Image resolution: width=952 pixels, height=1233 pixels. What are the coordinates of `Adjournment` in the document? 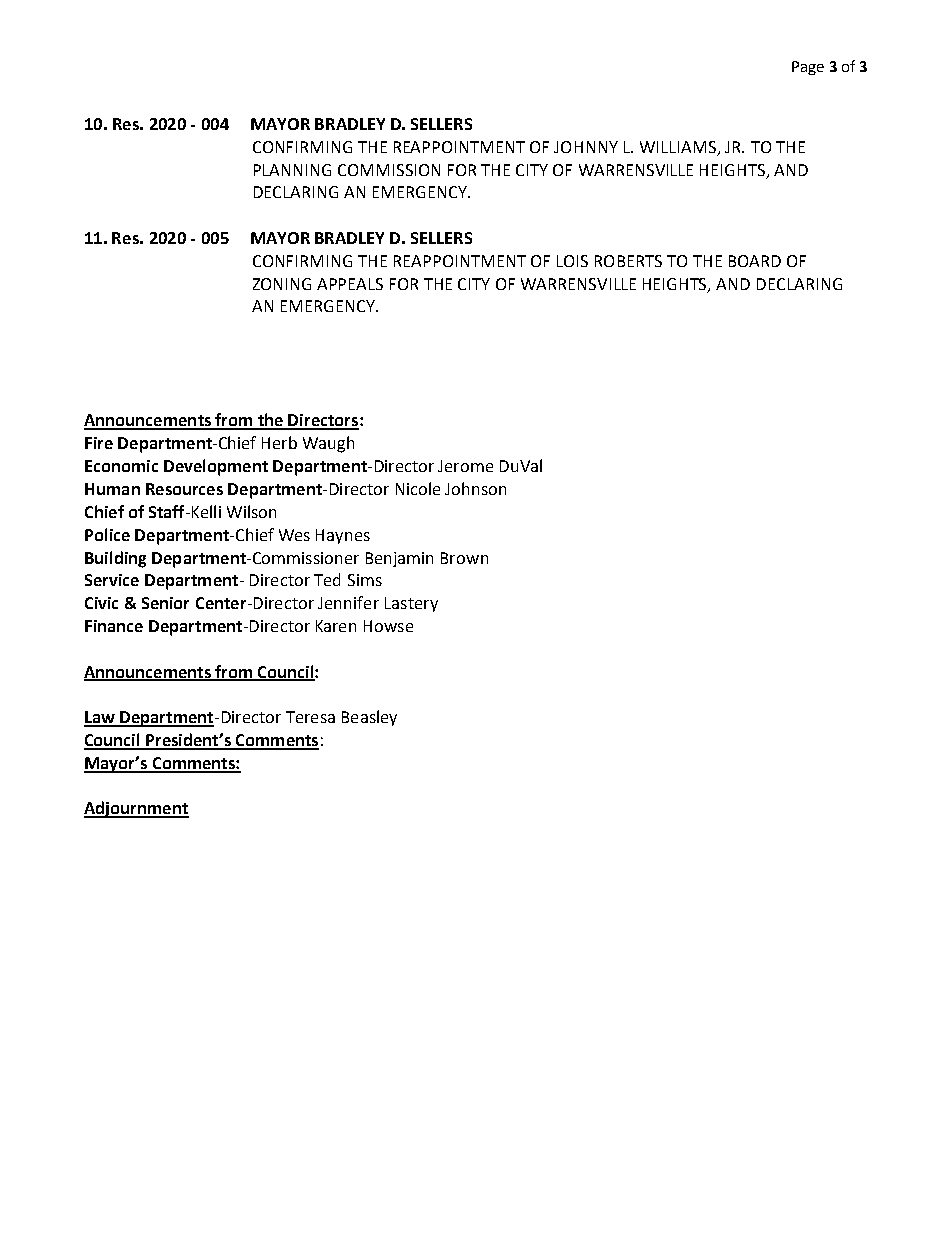 It's located at (136, 809).
